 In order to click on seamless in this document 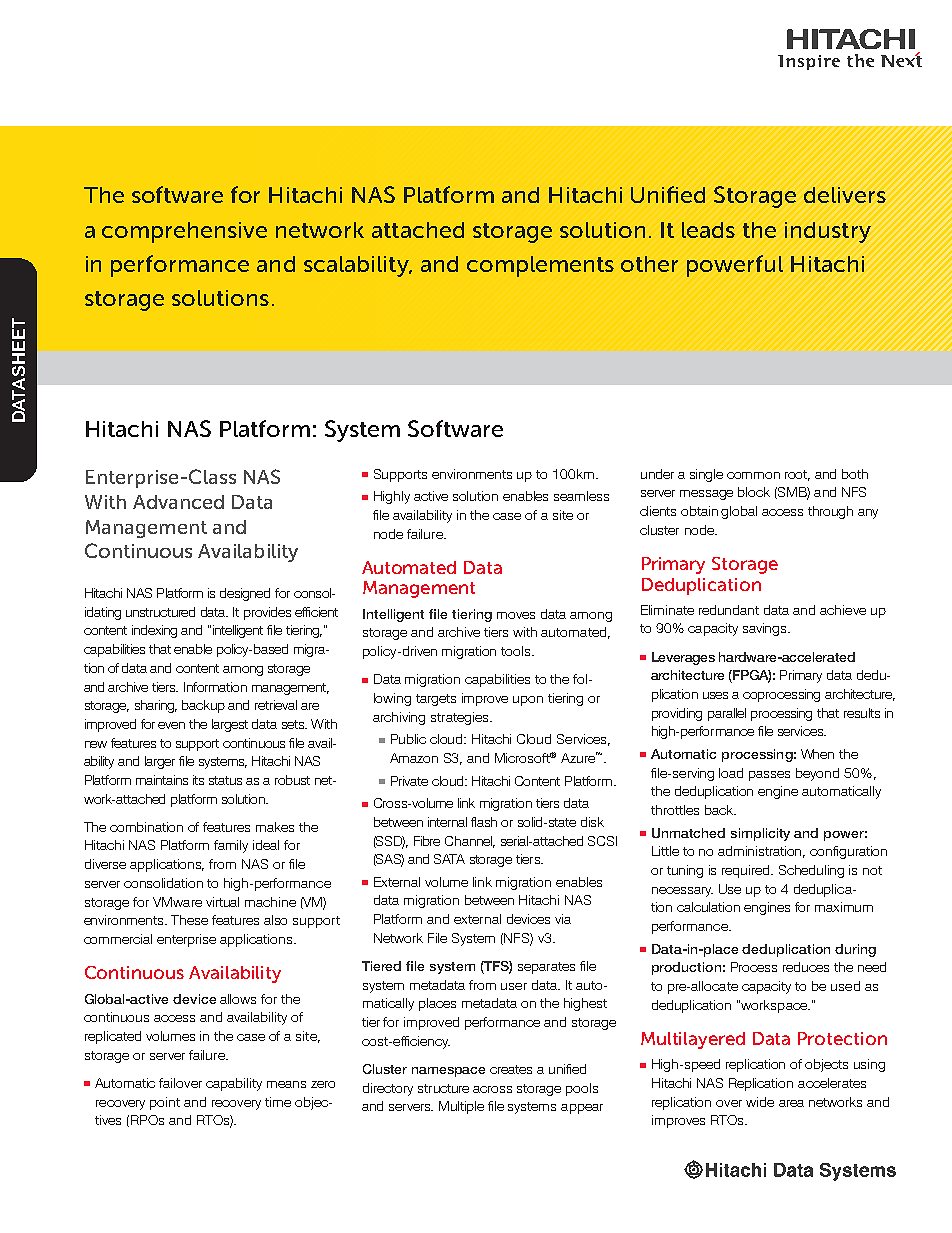, I will do `click(581, 496)`.
